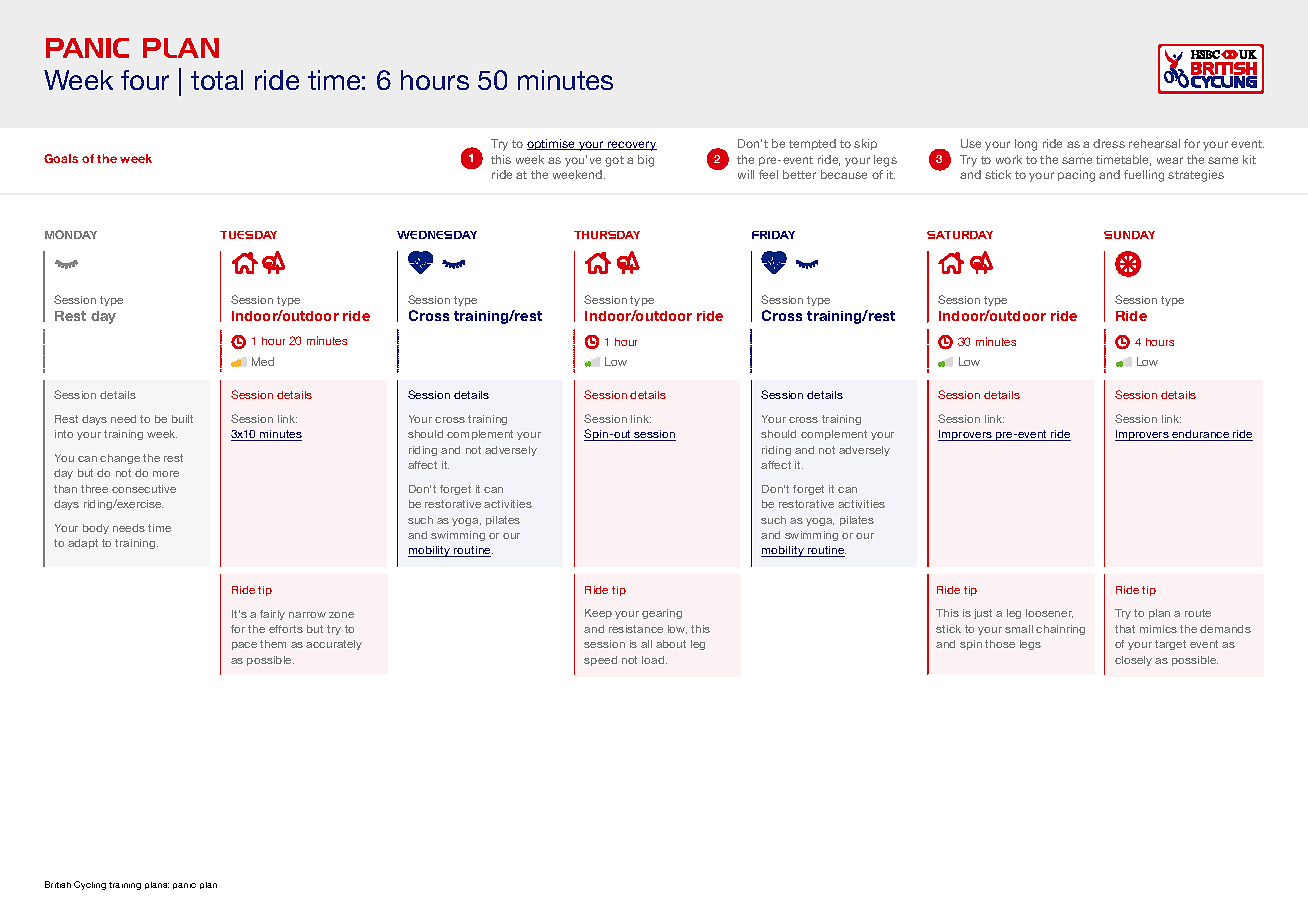  I want to click on dress, so click(1109, 143).
